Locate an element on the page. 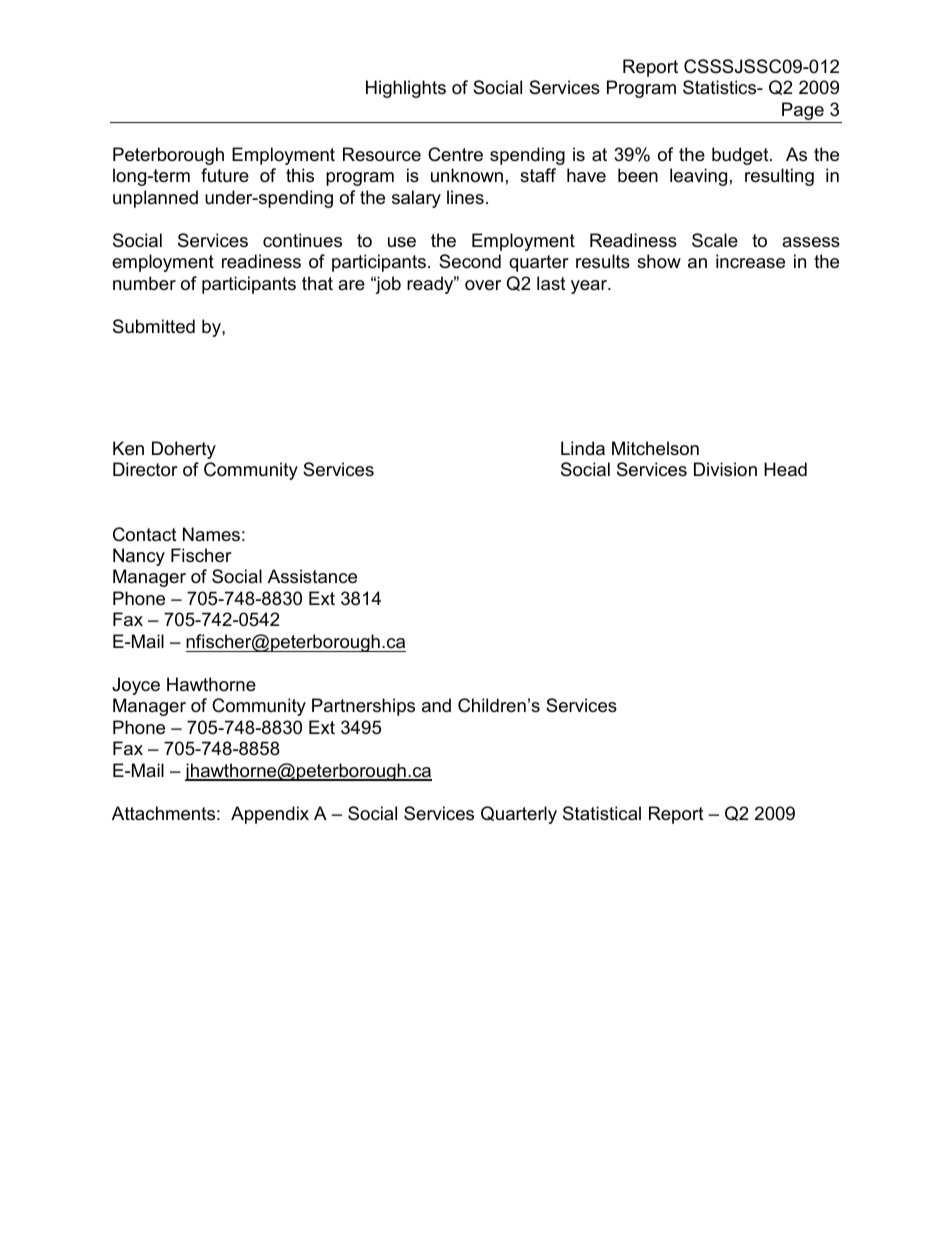 The image size is (952, 1233). Assistance is located at coordinates (312, 576).
